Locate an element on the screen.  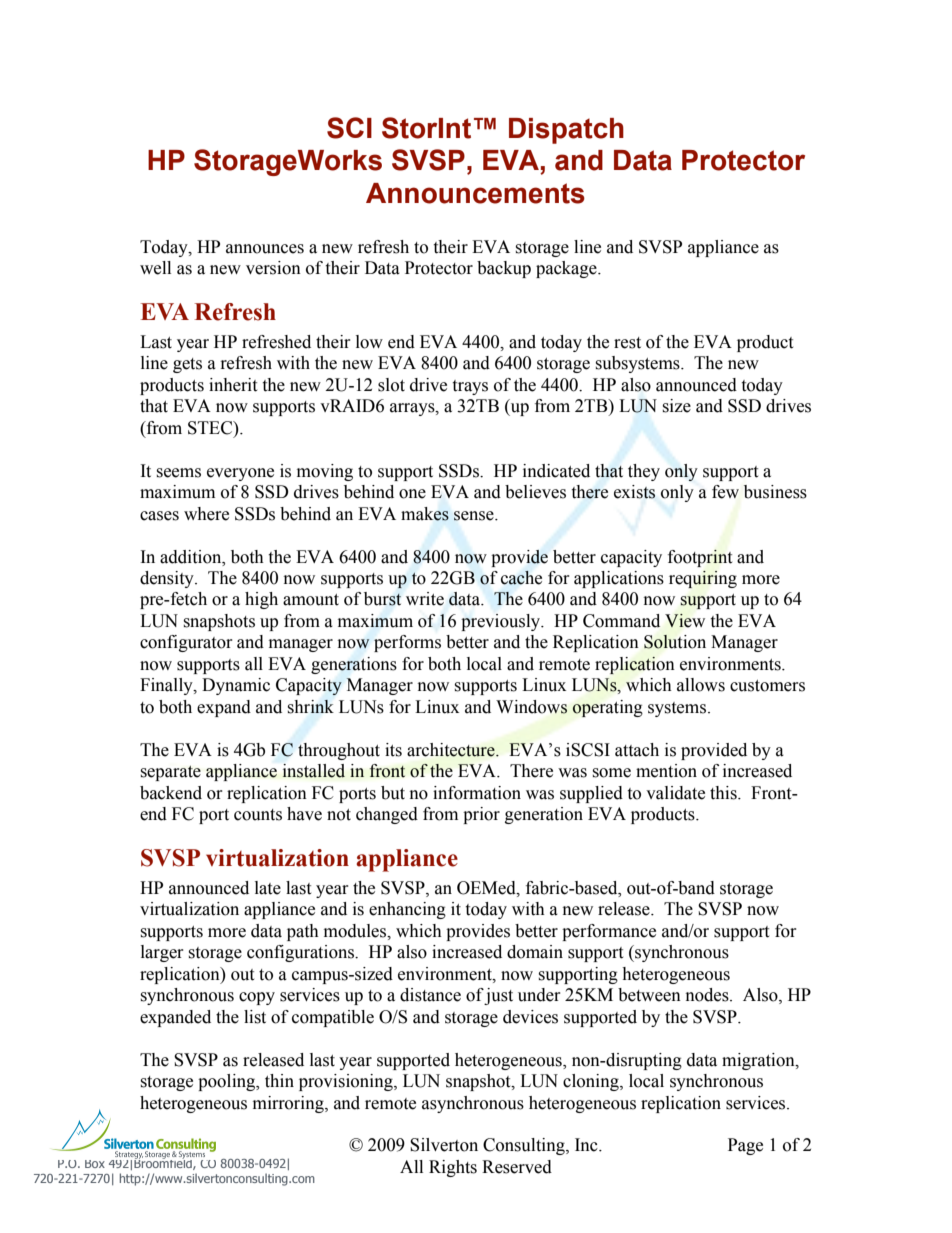
Announcements is located at coordinates (475, 193).
